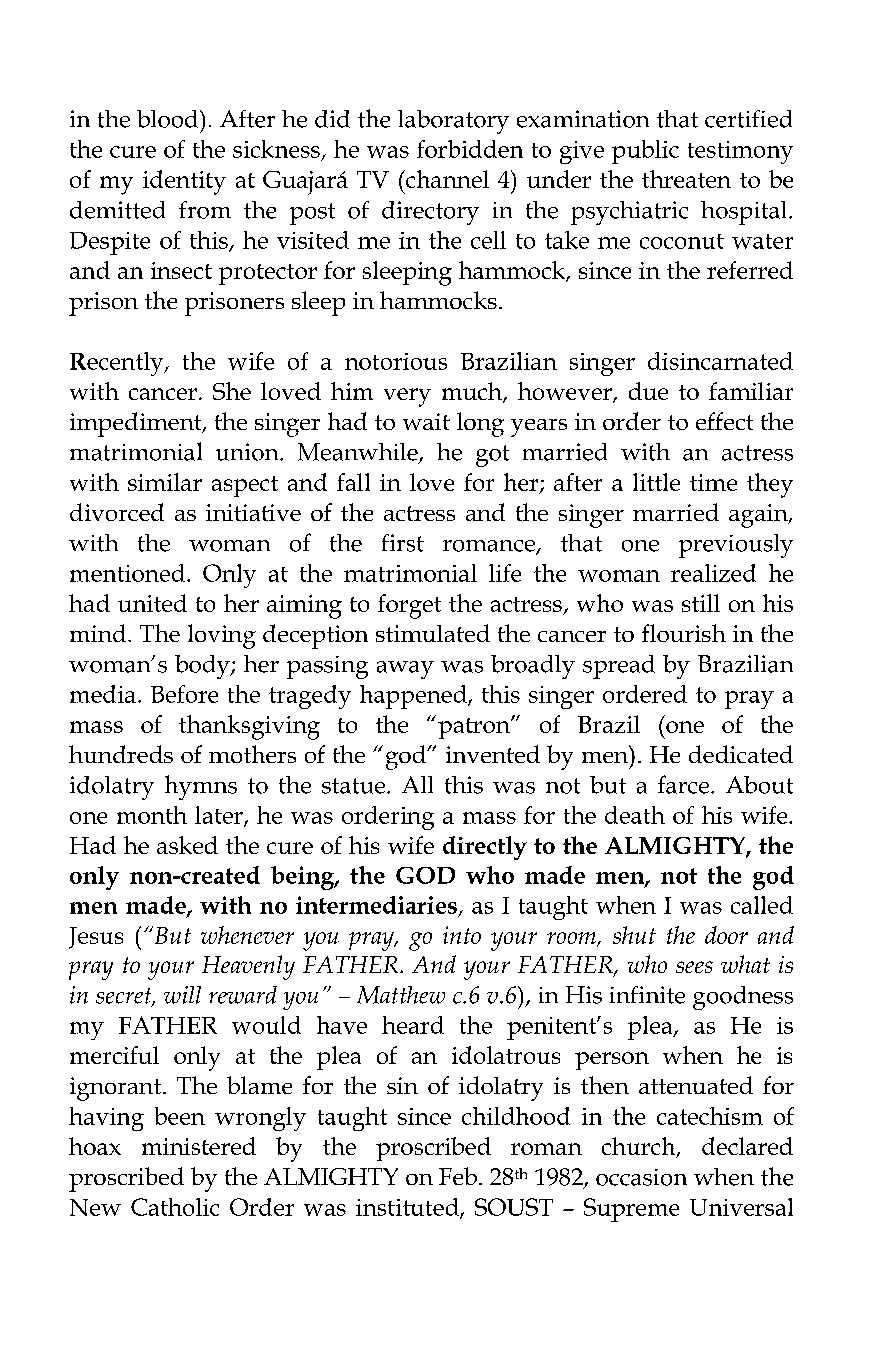  Describe the element at coordinates (405, 670) in the page. I see `away` at that location.
